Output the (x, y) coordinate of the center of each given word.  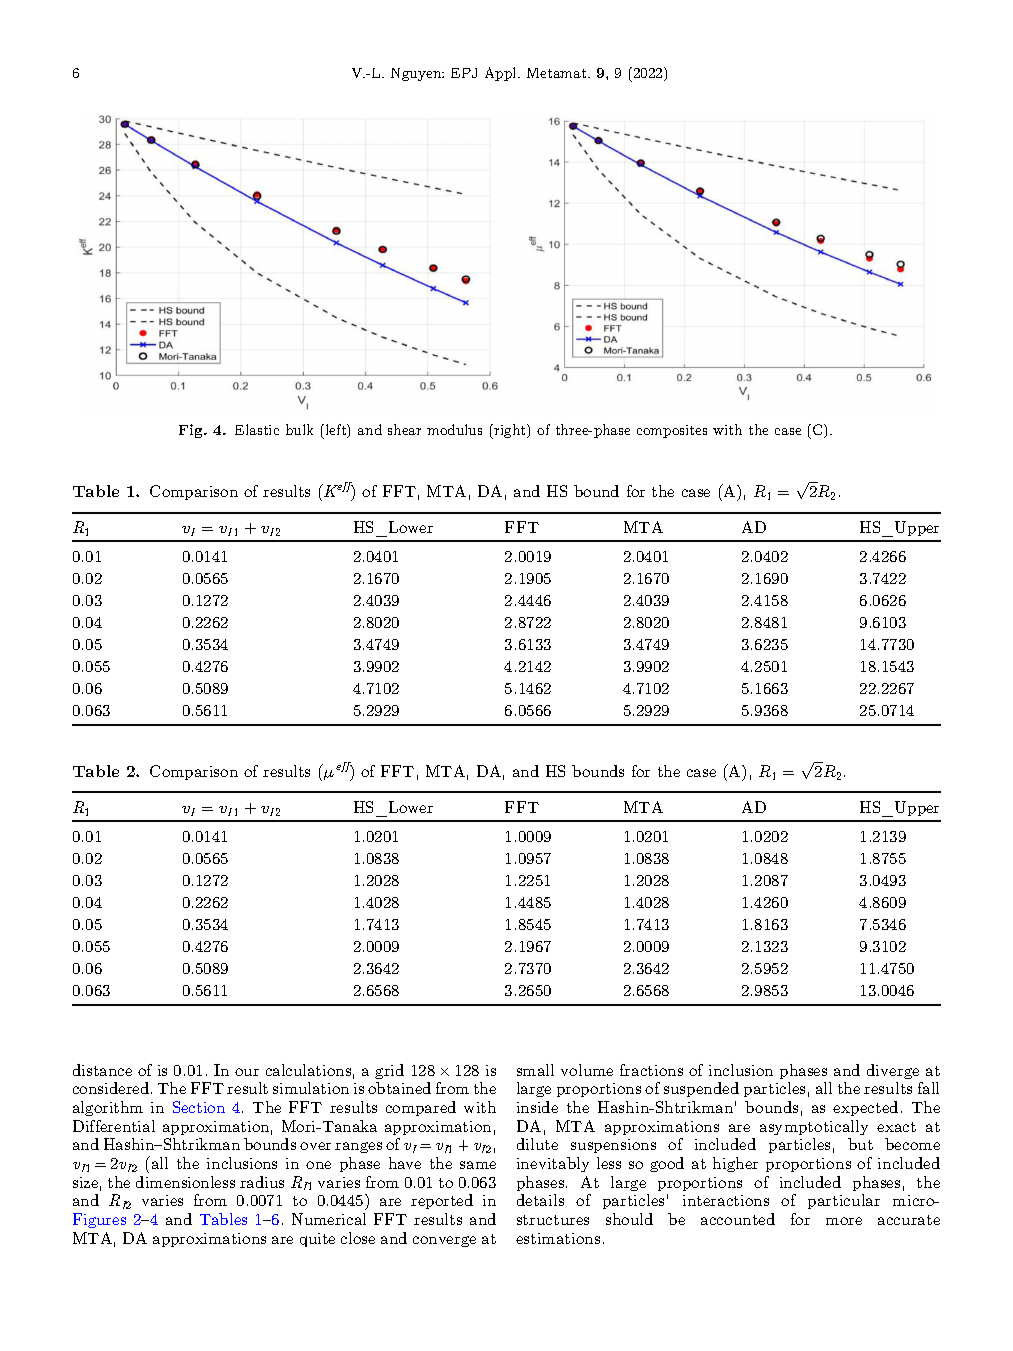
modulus (454, 429)
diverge (893, 1071)
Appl (502, 74)
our (247, 1072)
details (540, 1200)
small (535, 1070)
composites (672, 431)
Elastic (257, 429)
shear (404, 429)
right (510, 431)
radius (262, 1182)
